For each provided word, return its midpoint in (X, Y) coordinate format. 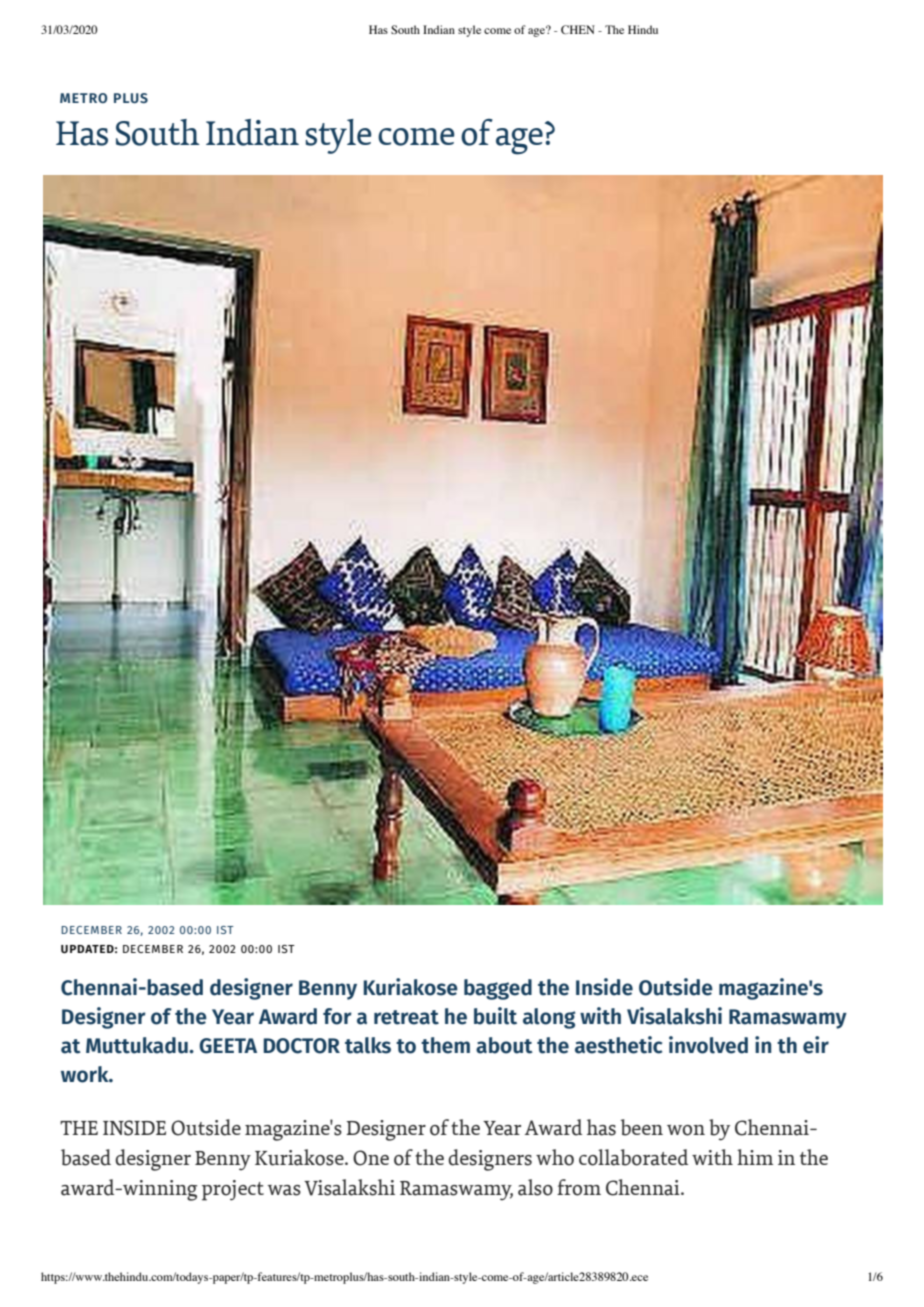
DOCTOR (302, 1046)
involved (708, 1045)
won (686, 1130)
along (549, 1018)
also (535, 1187)
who (555, 1157)
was (284, 1190)
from (579, 1187)
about (504, 1045)
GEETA (228, 1046)
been (642, 1127)
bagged (498, 989)
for (337, 1016)
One (371, 1158)
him (755, 1157)
